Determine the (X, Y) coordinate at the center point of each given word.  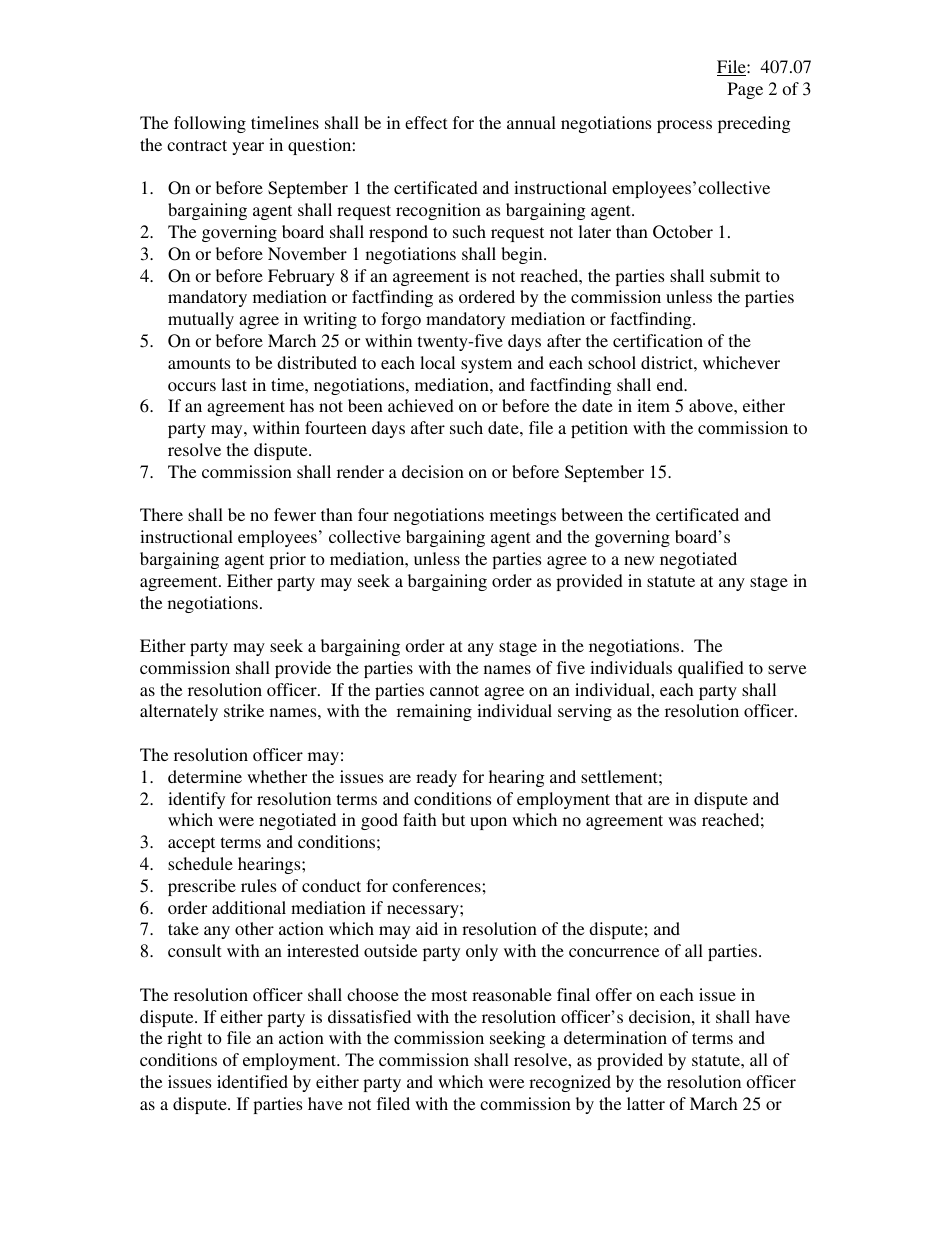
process (684, 126)
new (639, 560)
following (210, 124)
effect (426, 122)
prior (287, 560)
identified (252, 1081)
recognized (570, 1083)
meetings (523, 516)
